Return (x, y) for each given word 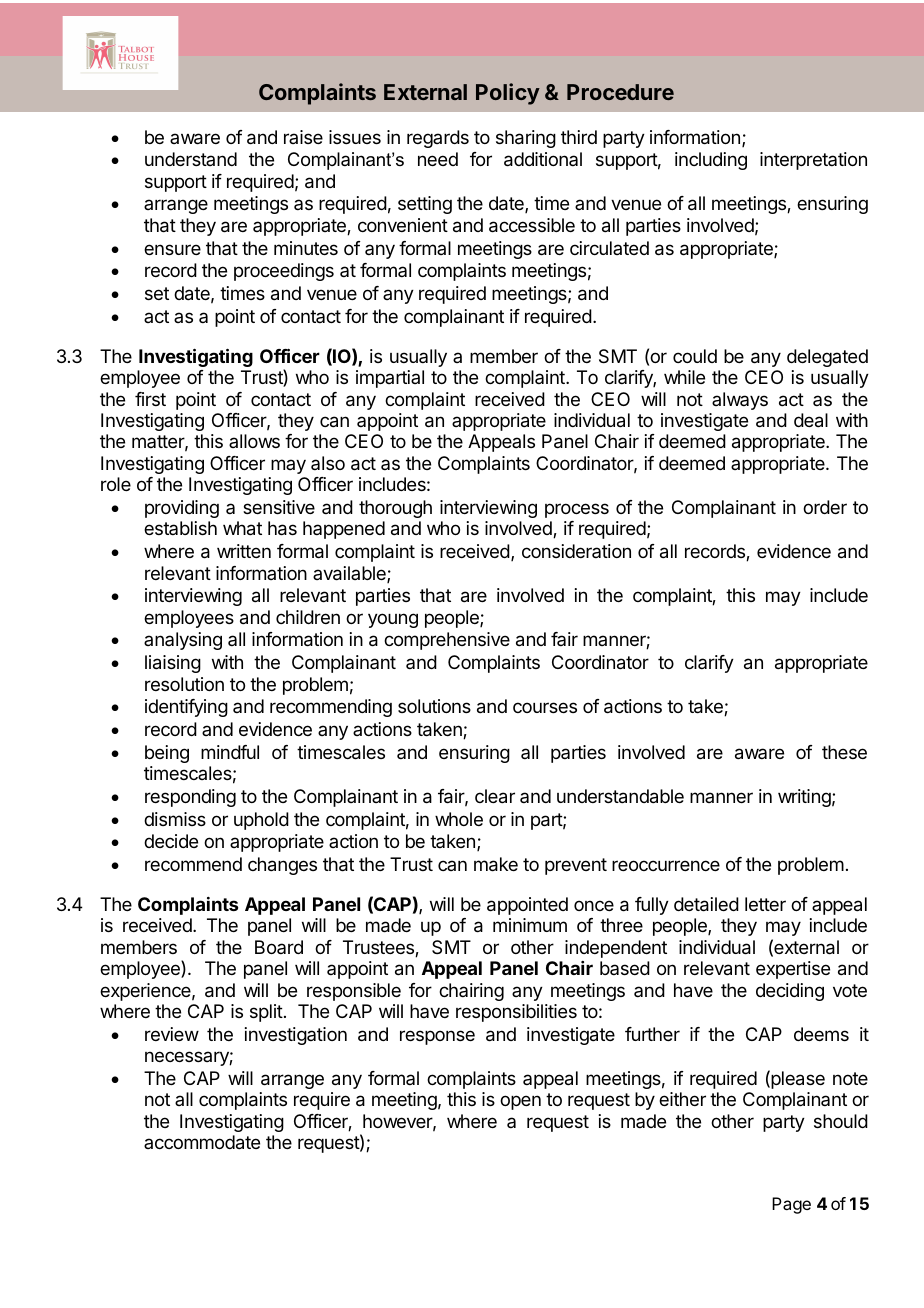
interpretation (813, 161)
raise (303, 137)
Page (791, 1205)
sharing (526, 139)
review (172, 1034)
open (520, 1102)
